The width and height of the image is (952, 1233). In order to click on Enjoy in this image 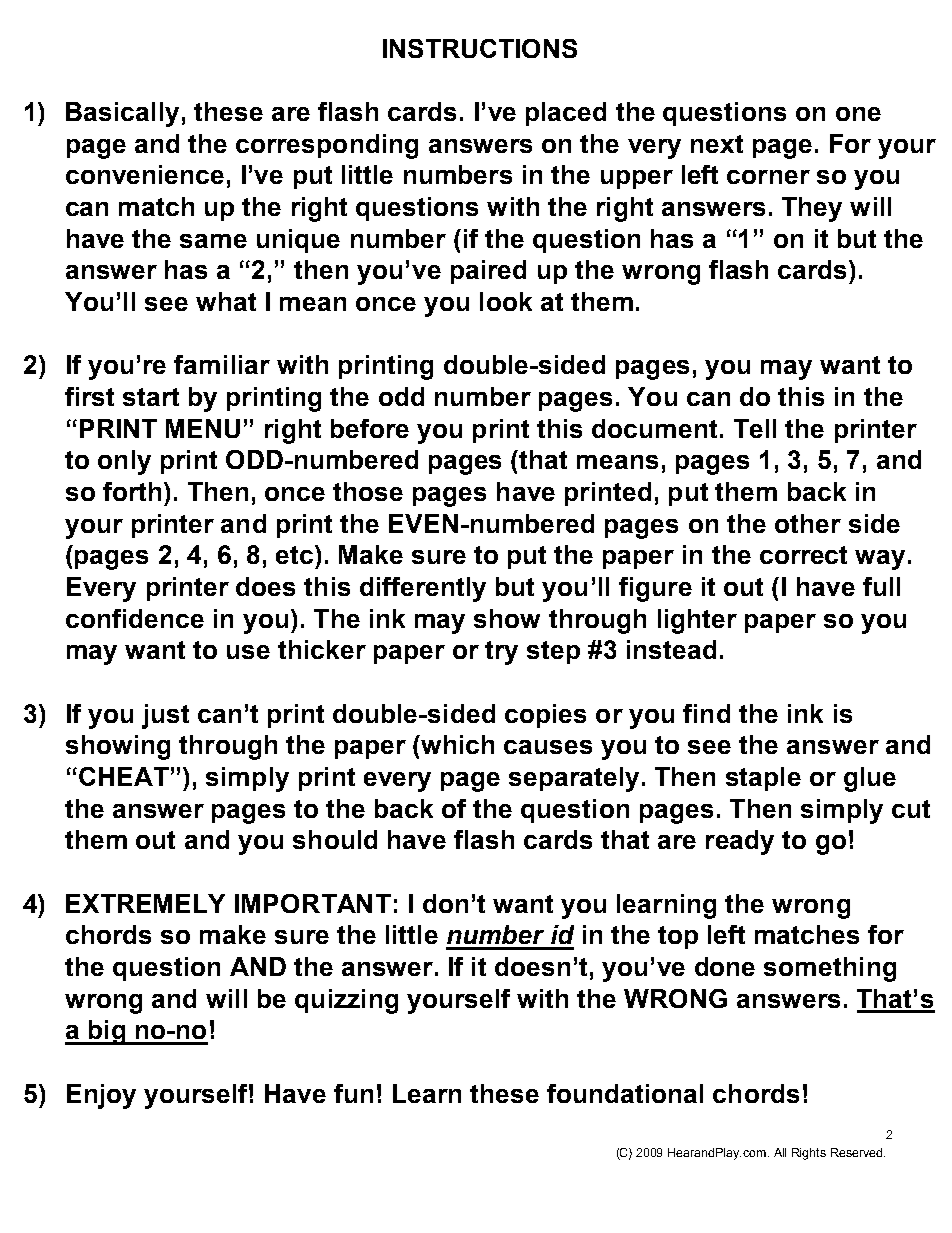, I will do `click(101, 1096)`.
